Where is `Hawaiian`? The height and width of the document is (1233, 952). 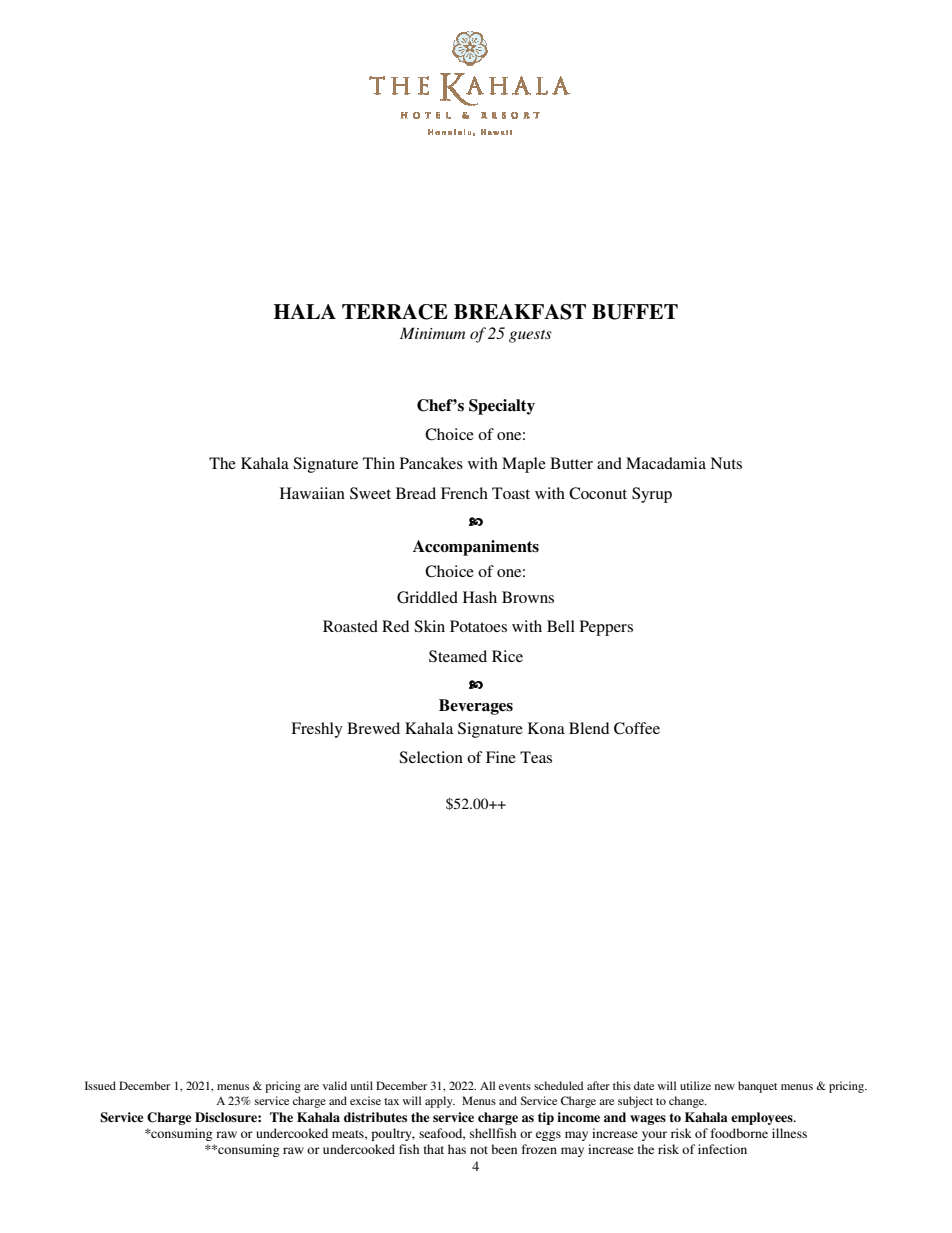 Hawaiian is located at coordinates (312, 493).
